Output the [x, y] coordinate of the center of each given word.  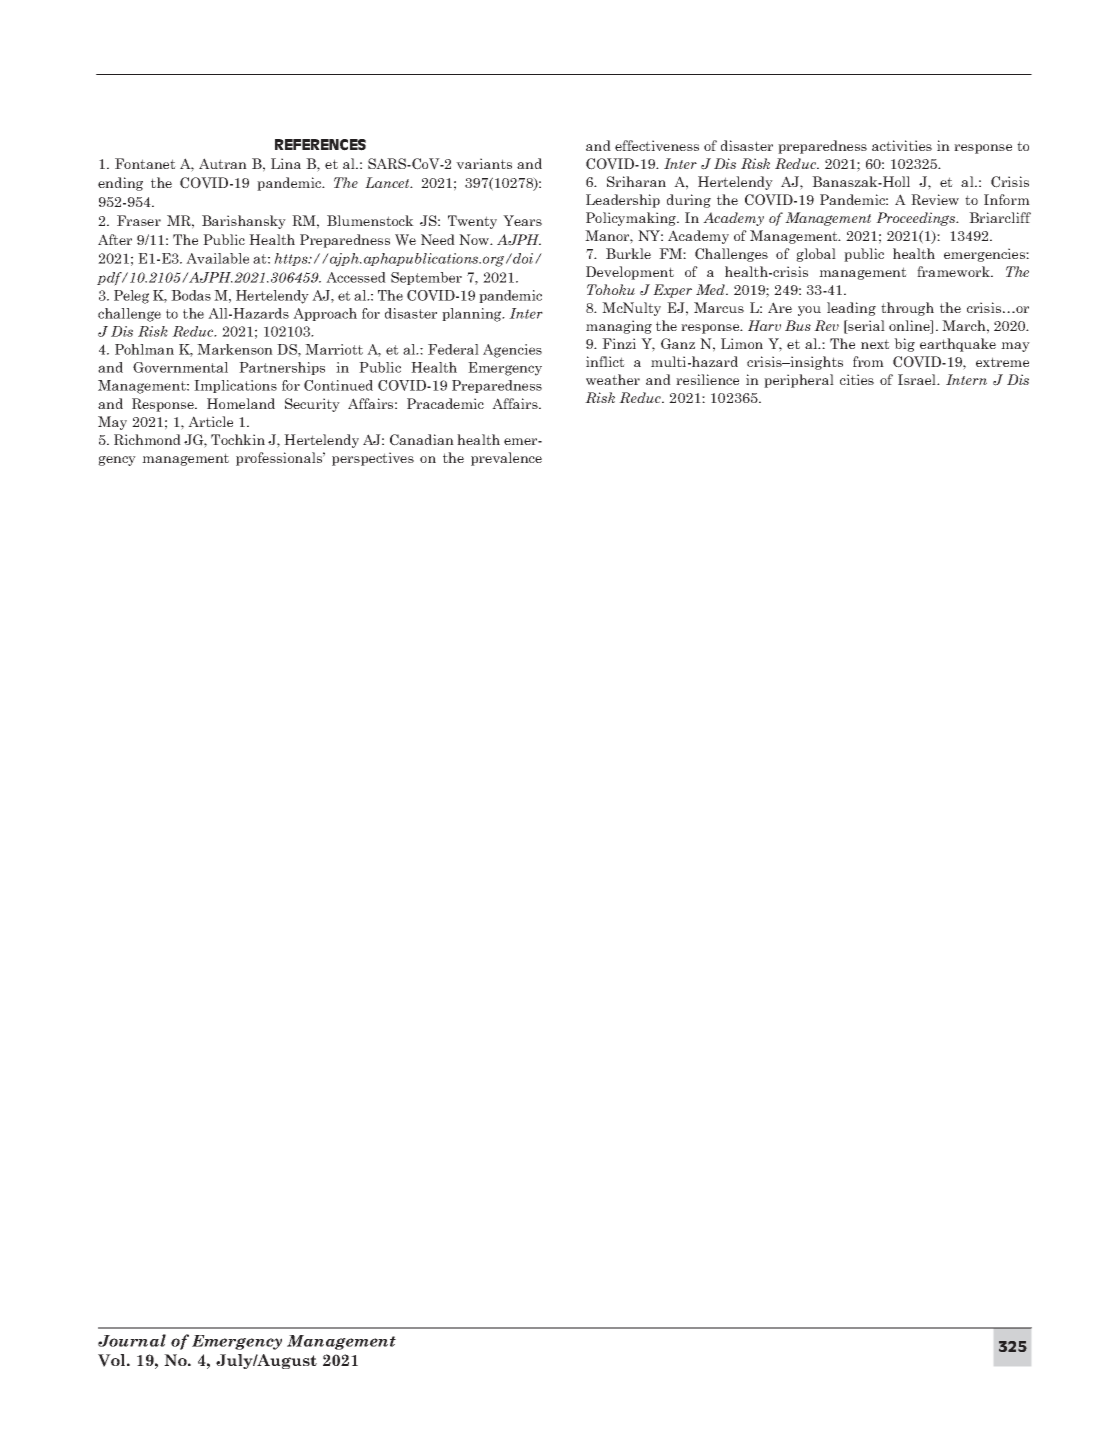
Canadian [422, 440]
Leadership [623, 201]
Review [935, 199]
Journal [132, 1340]
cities [857, 379]
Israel [918, 379]
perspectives [373, 459]
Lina [286, 163]
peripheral [799, 381]
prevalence [506, 459]
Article [210, 421]
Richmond [147, 439]
